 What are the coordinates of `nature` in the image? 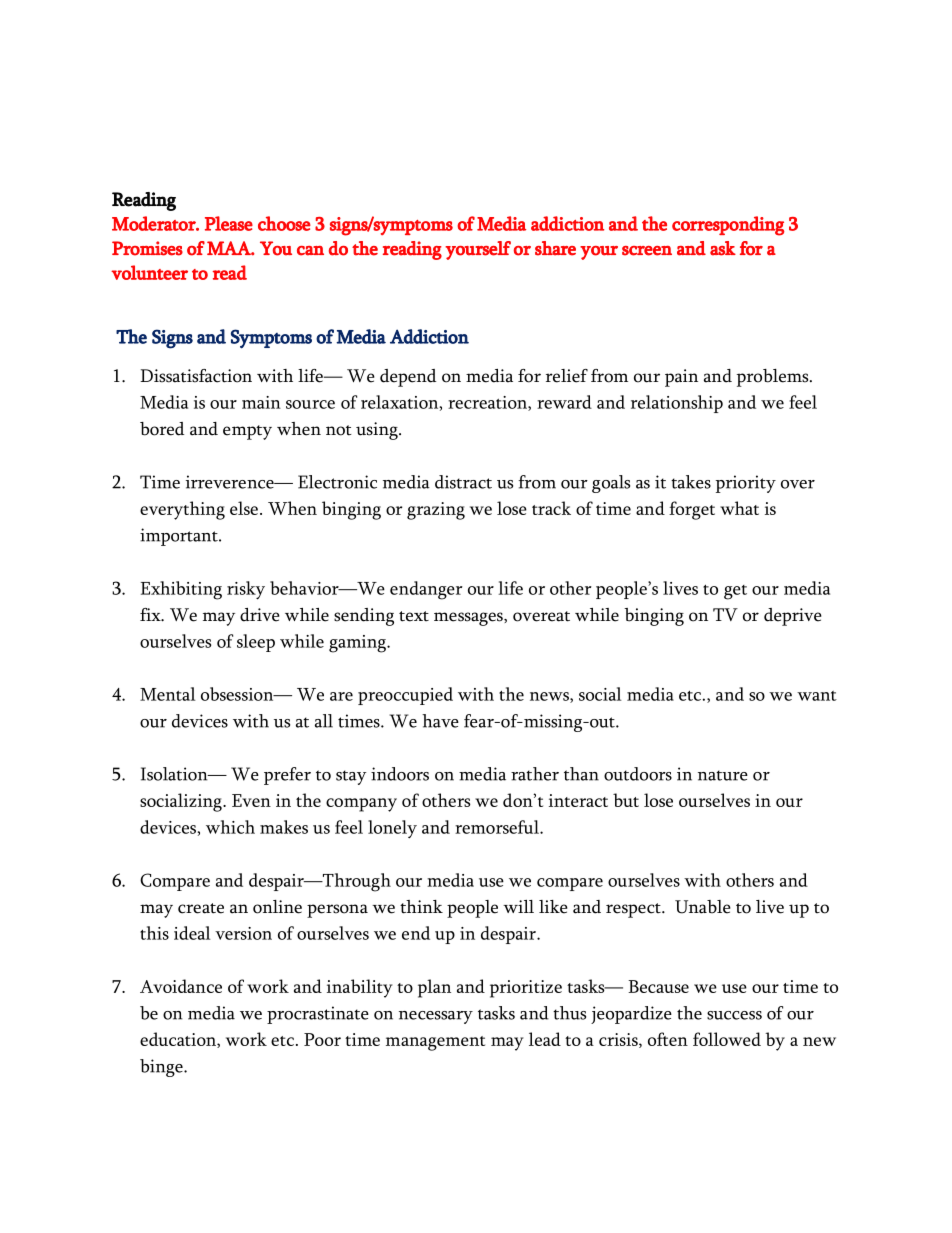 It's located at (723, 775).
